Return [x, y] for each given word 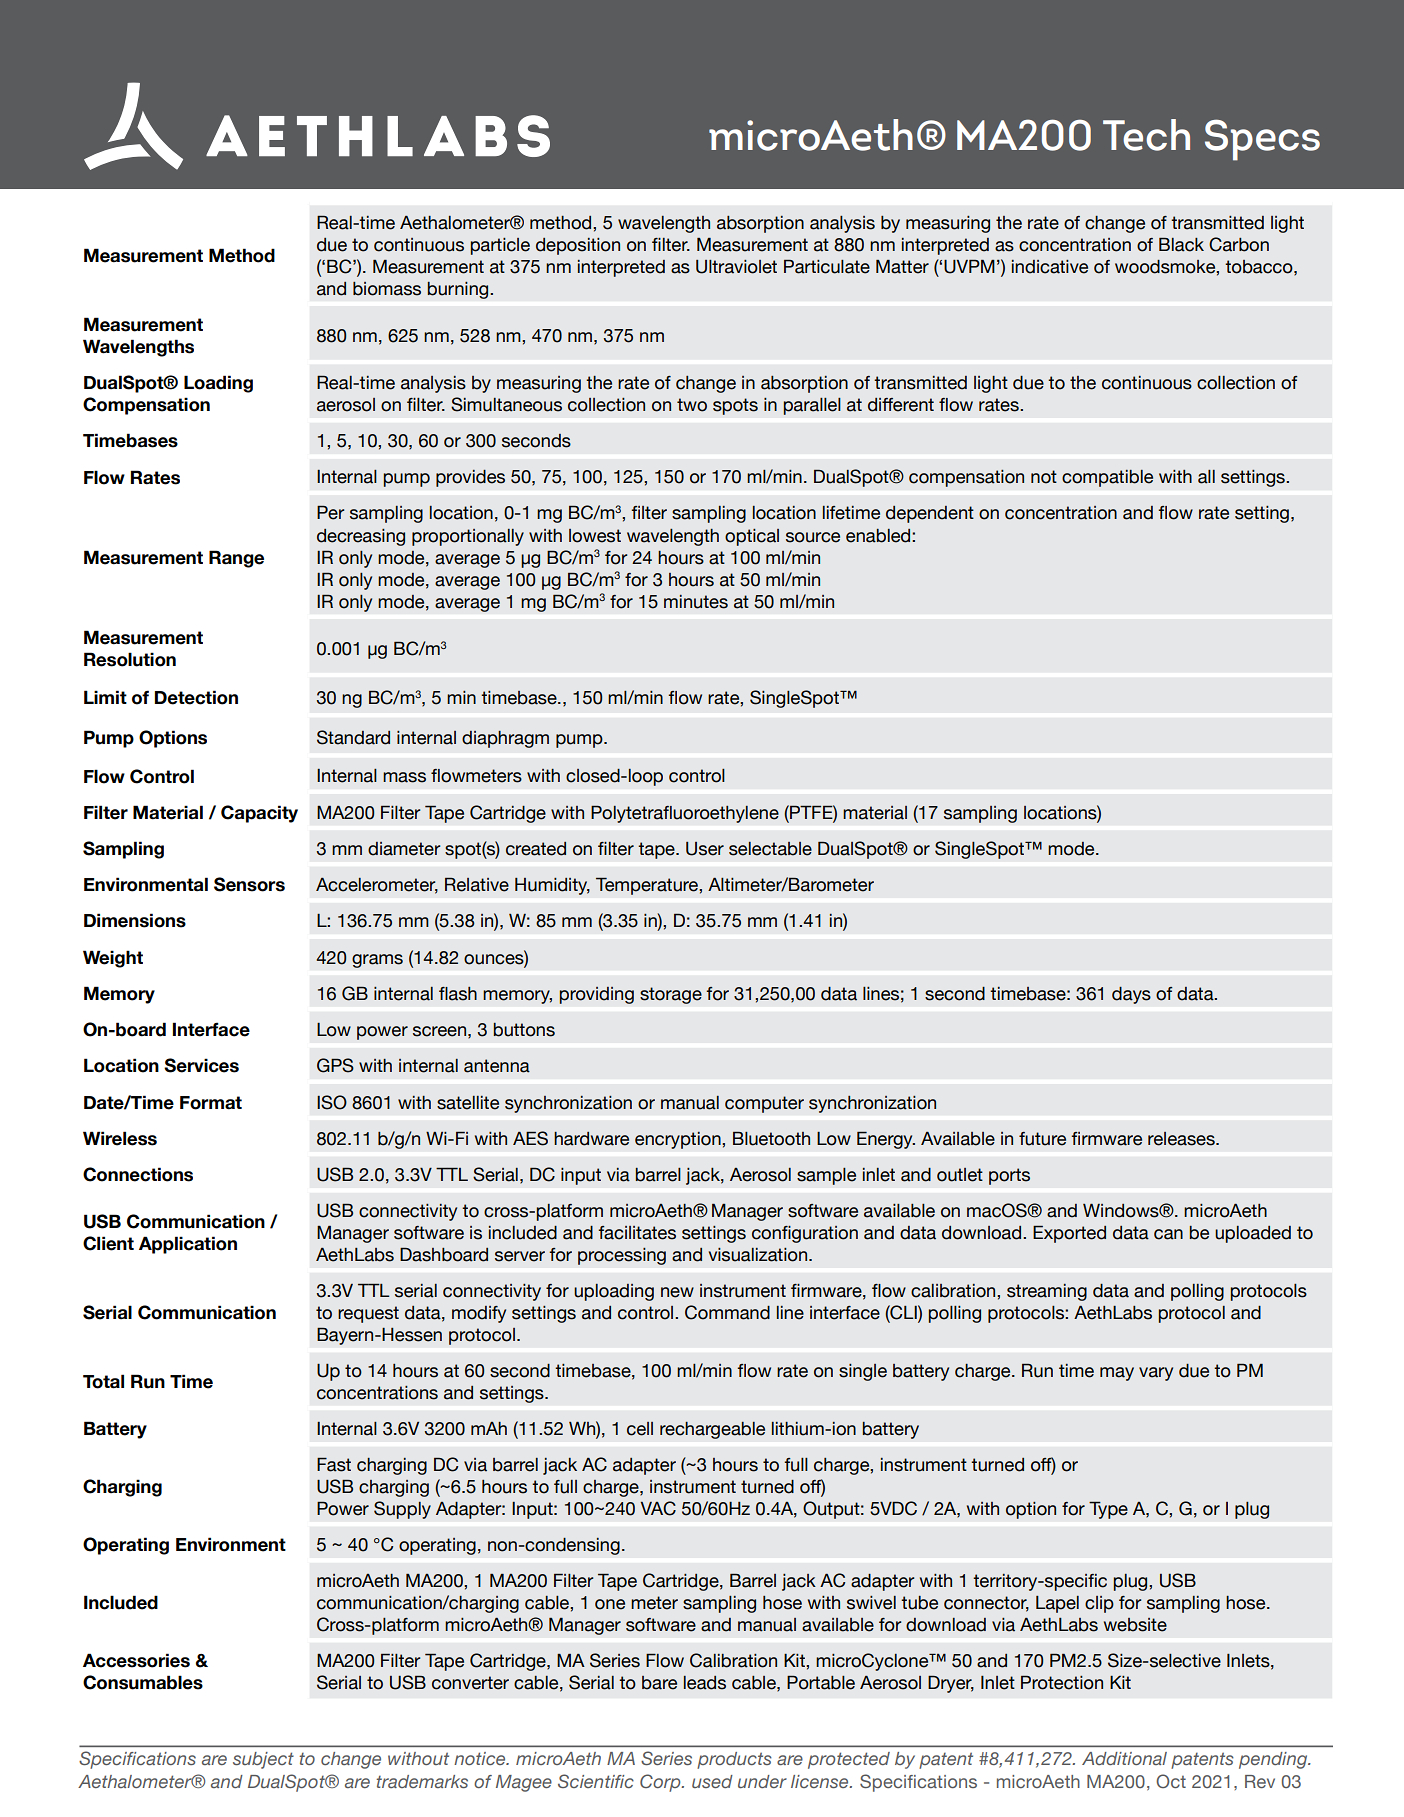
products [734, 1760]
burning [459, 290]
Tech [1146, 135]
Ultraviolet [736, 267]
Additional [1124, 1758]
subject [263, 1760]
